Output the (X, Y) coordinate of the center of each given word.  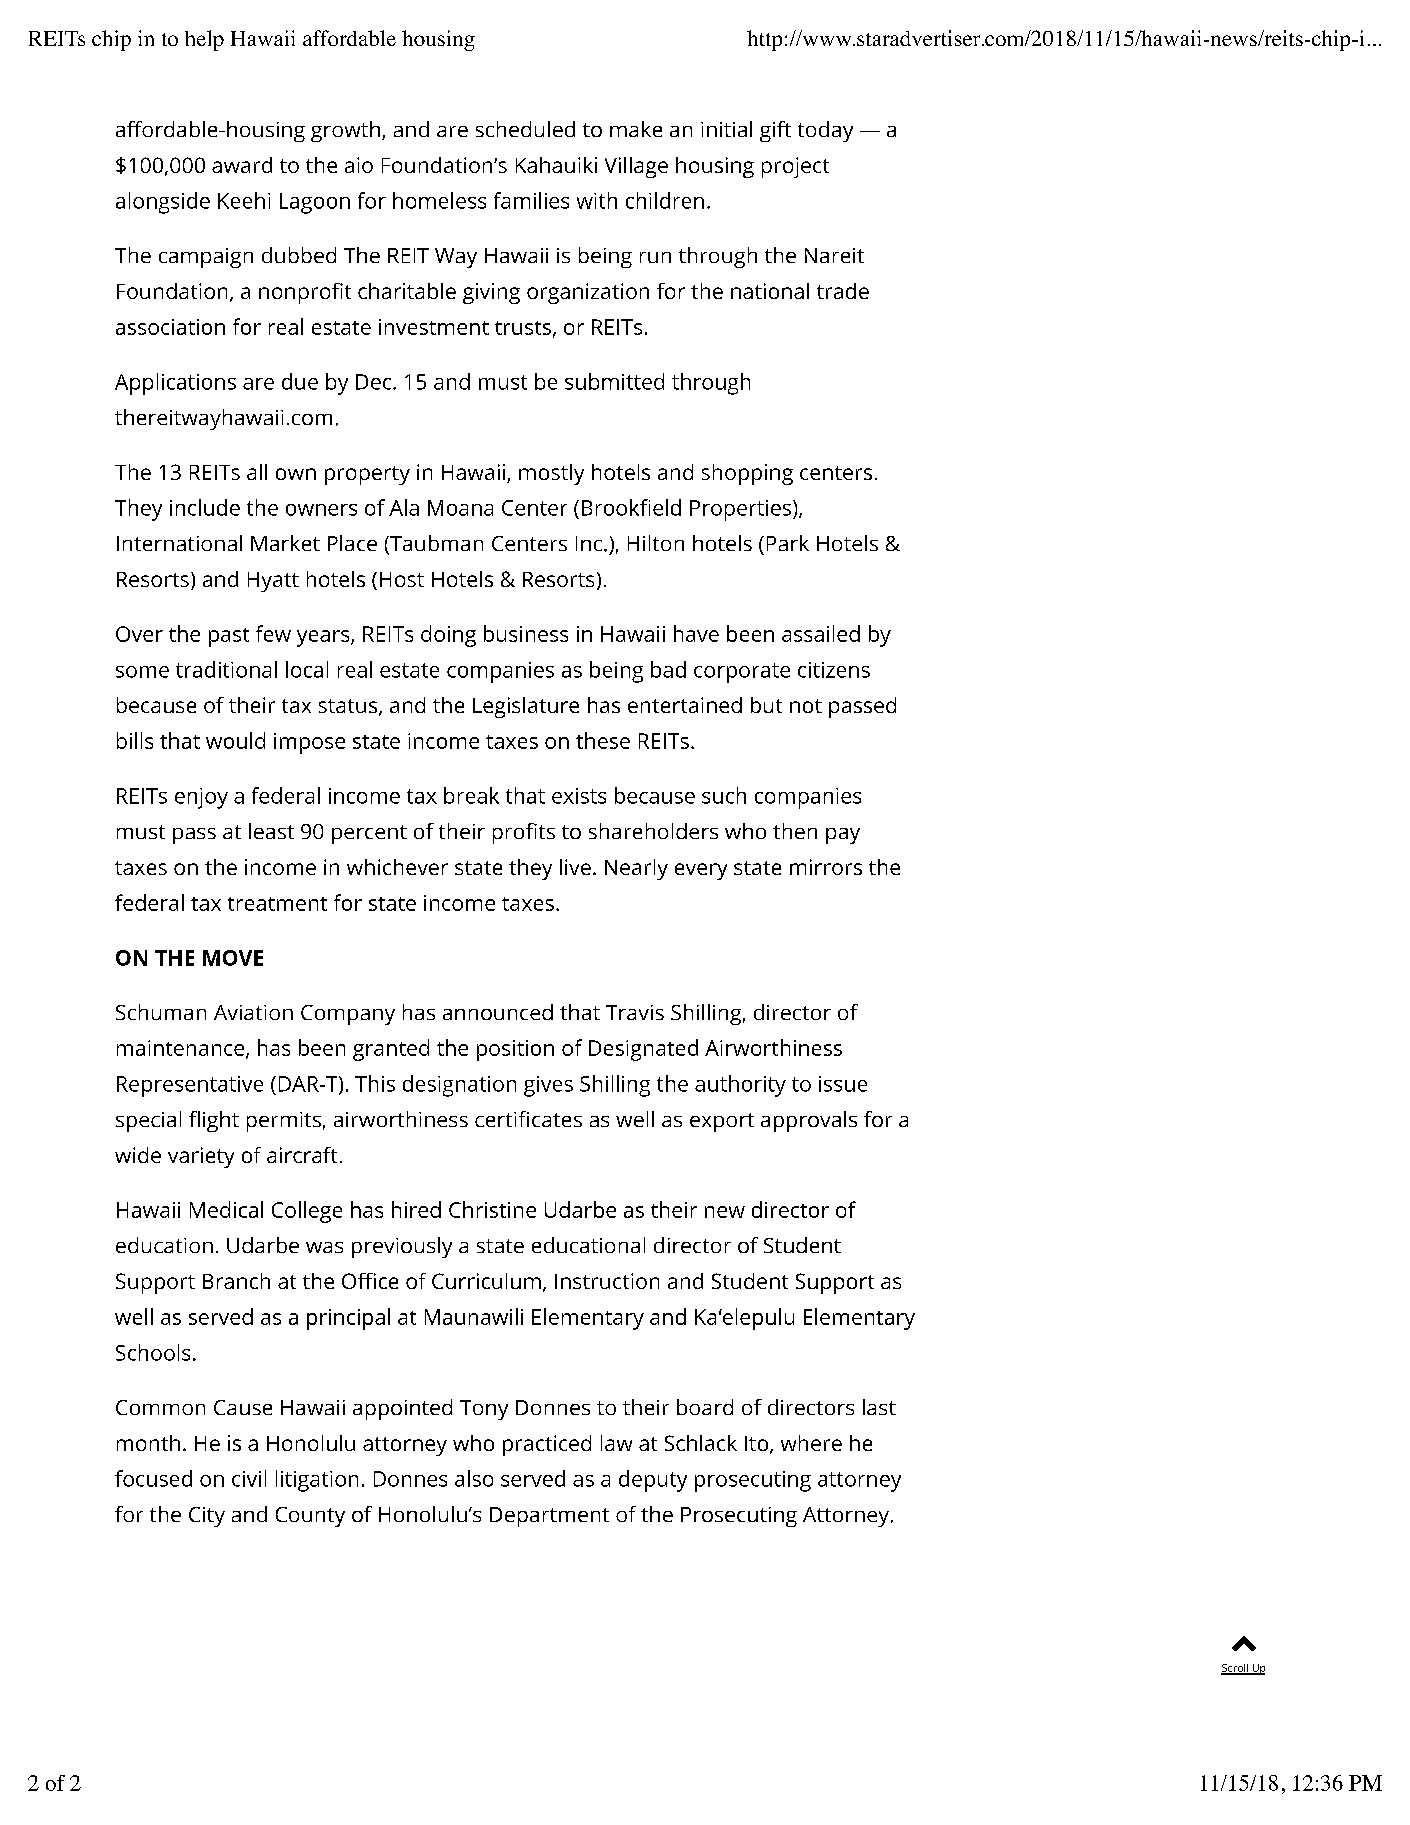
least (271, 831)
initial (726, 129)
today (825, 131)
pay (843, 836)
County (310, 1517)
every (701, 871)
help (204, 40)
